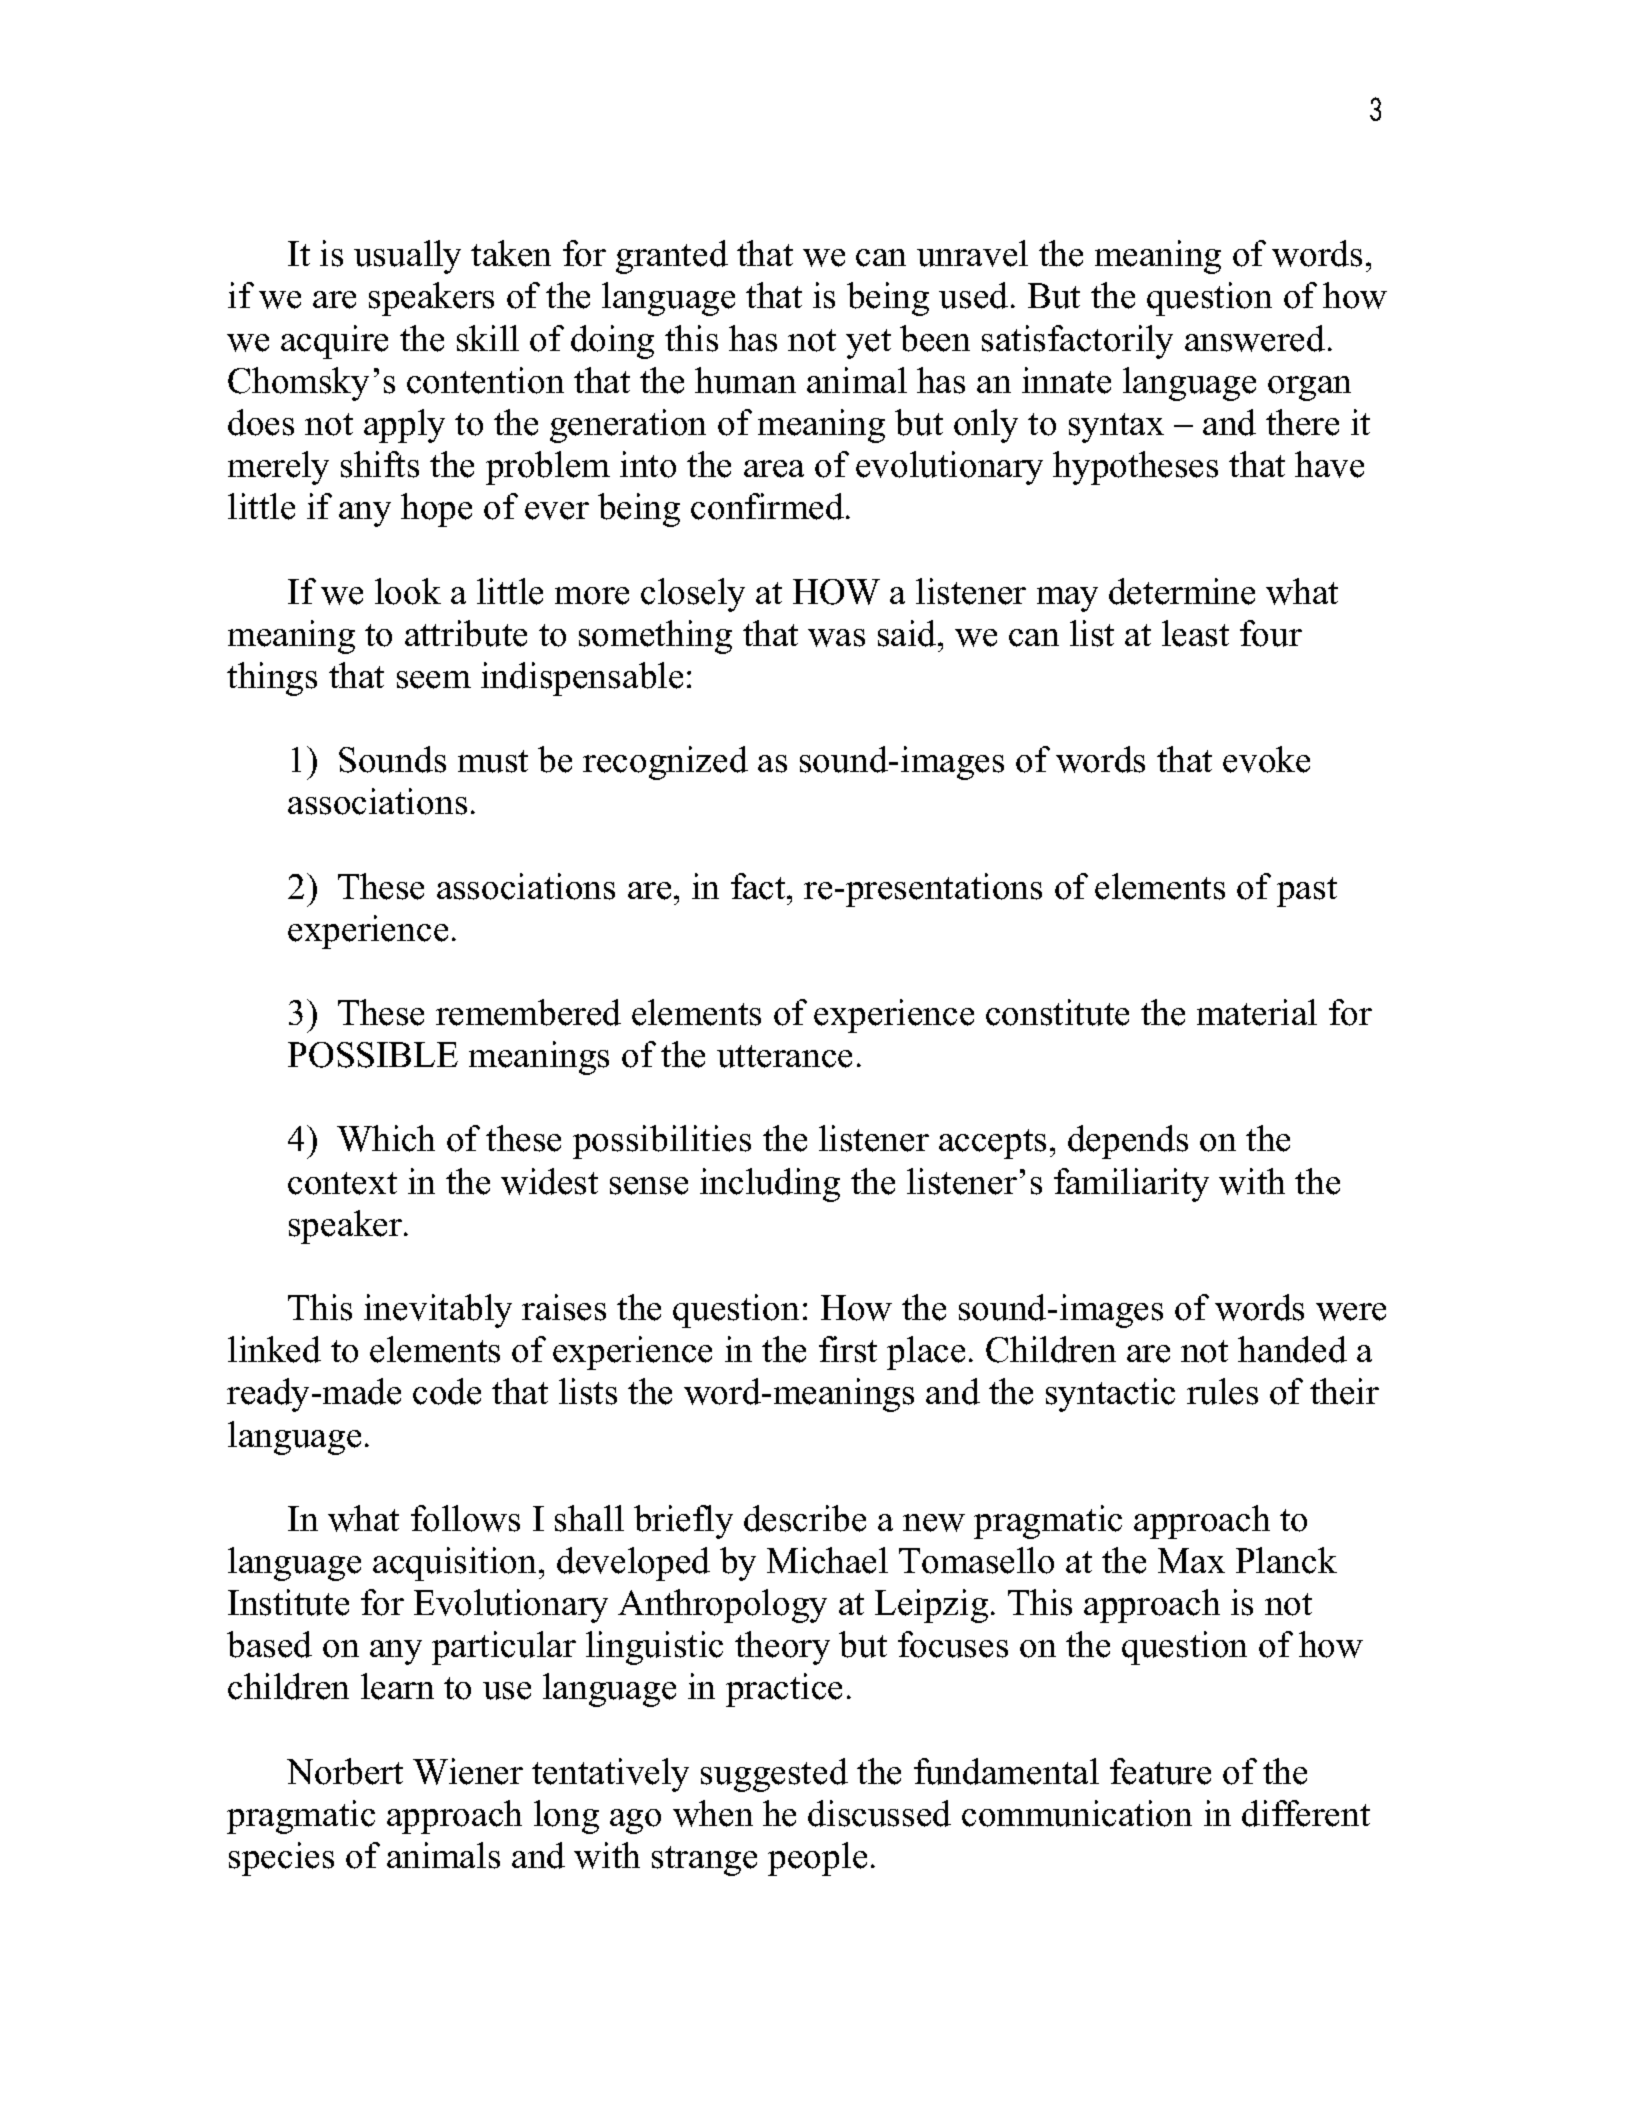 The image size is (1628, 2106). I want to click on handed, so click(1292, 1349).
